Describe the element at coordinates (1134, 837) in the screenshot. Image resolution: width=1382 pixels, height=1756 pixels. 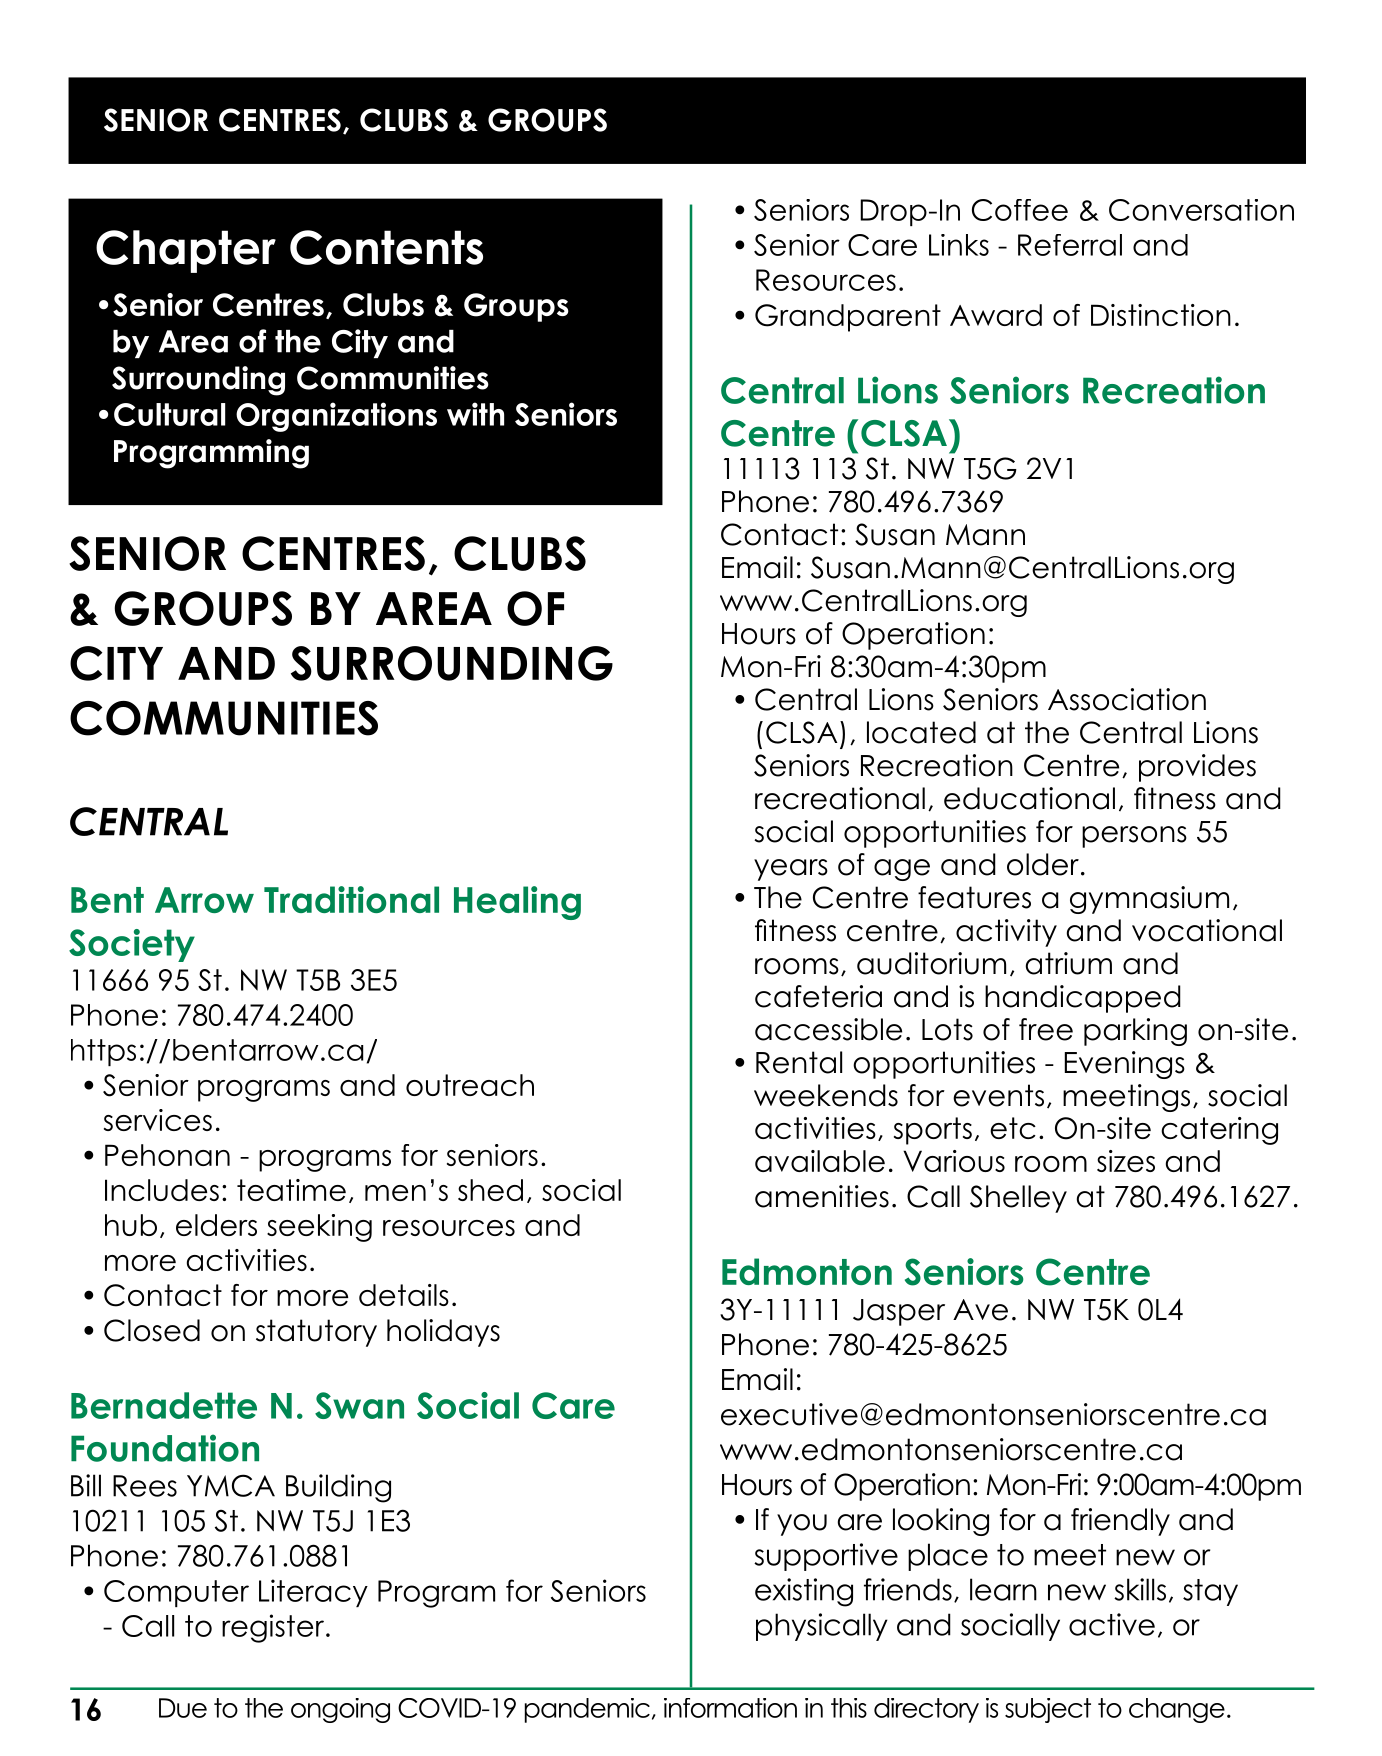
I see `persons` at that location.
